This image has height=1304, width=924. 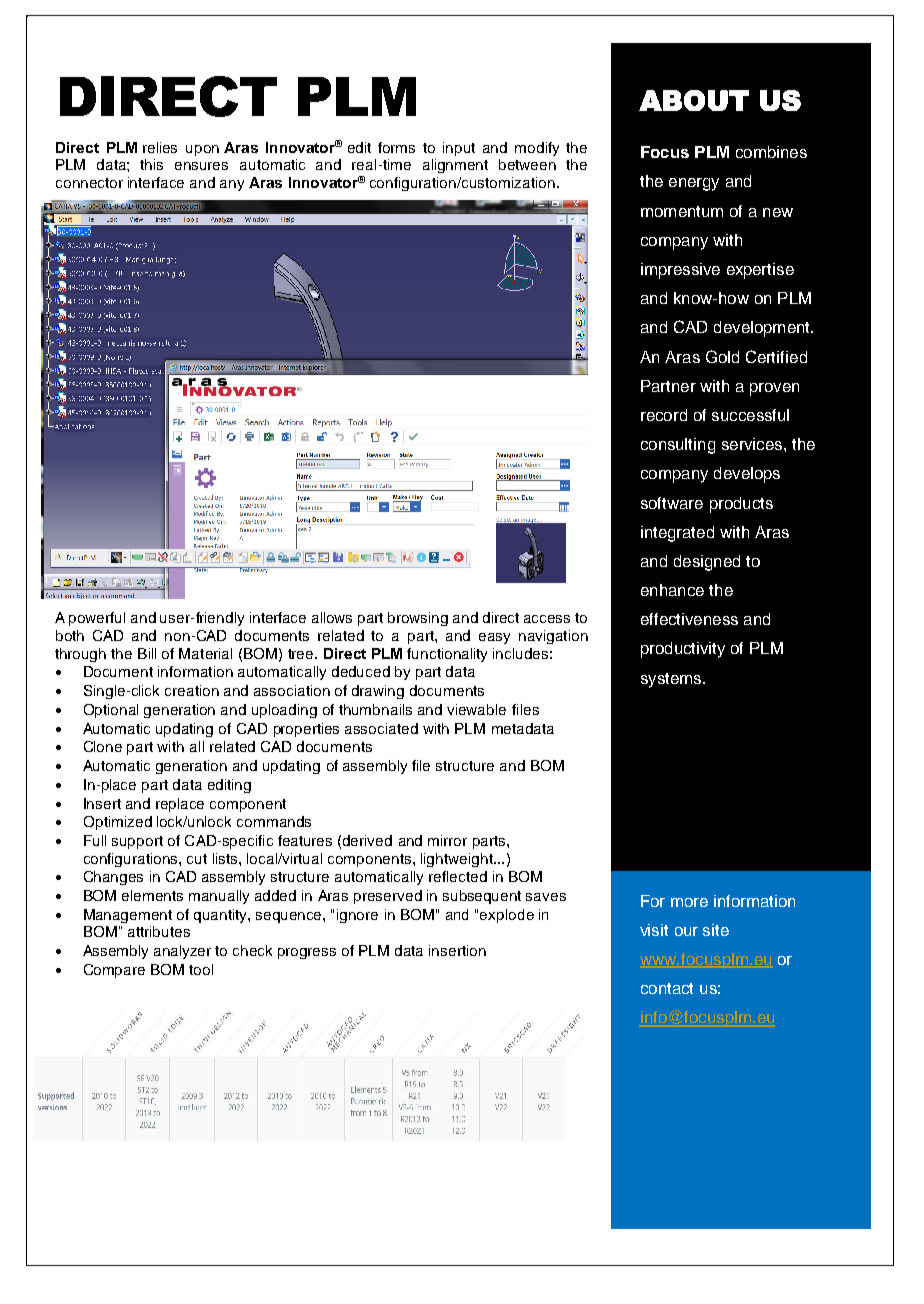 I want to click on ABOUT, so click(x=694, y=100).
